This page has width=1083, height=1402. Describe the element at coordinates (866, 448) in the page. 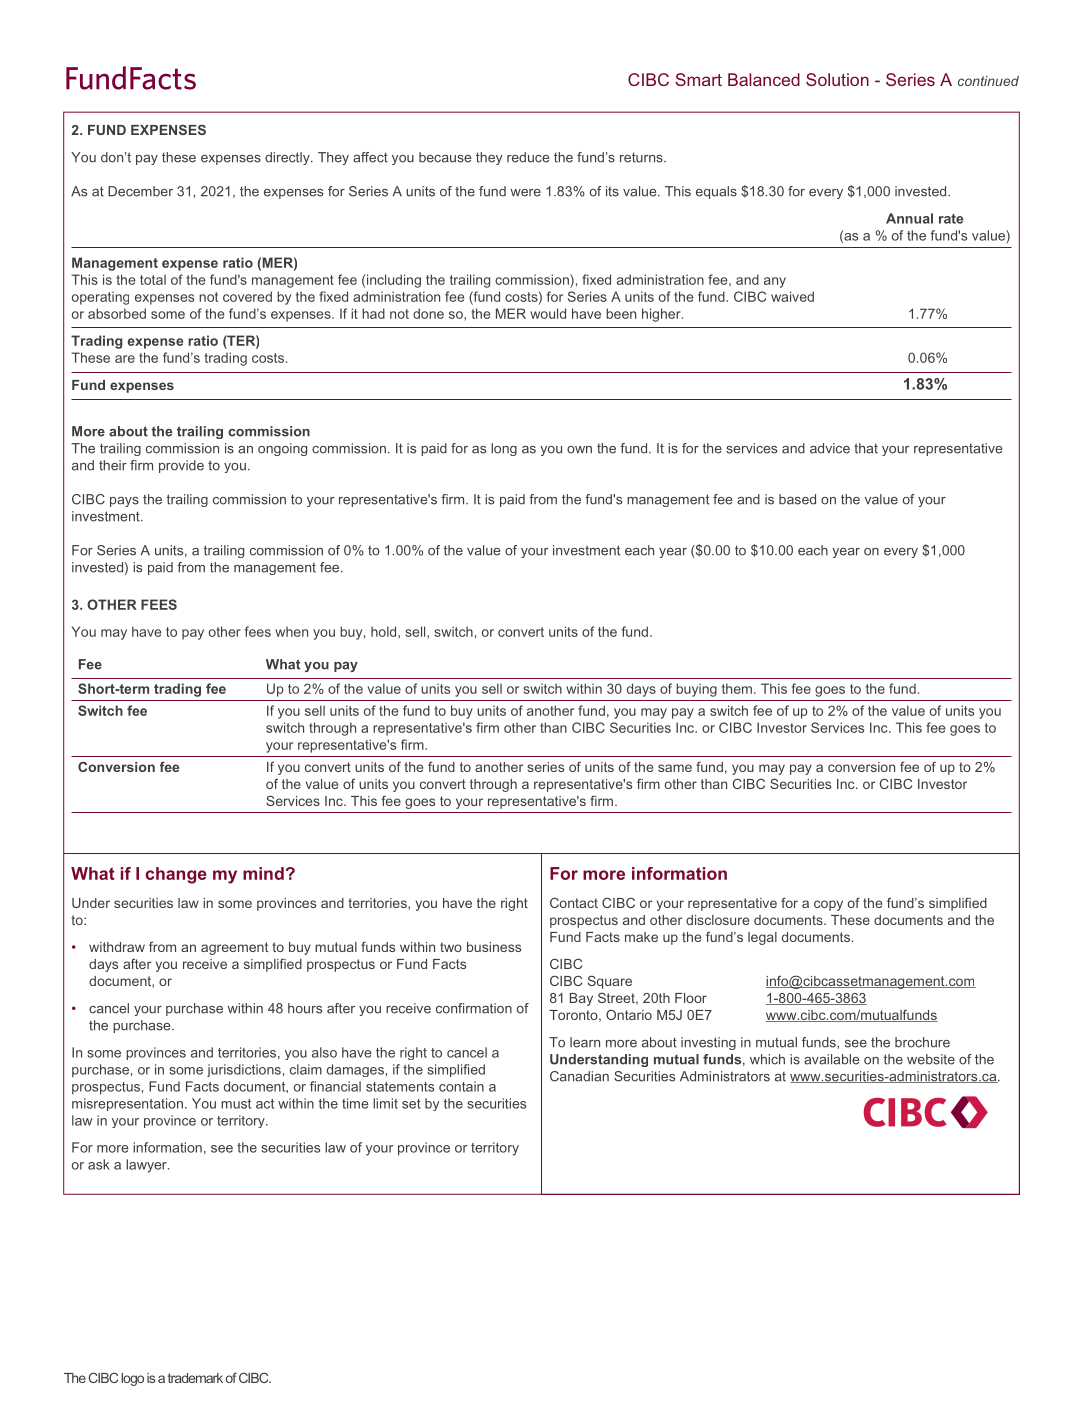

I see `that` at that location.
